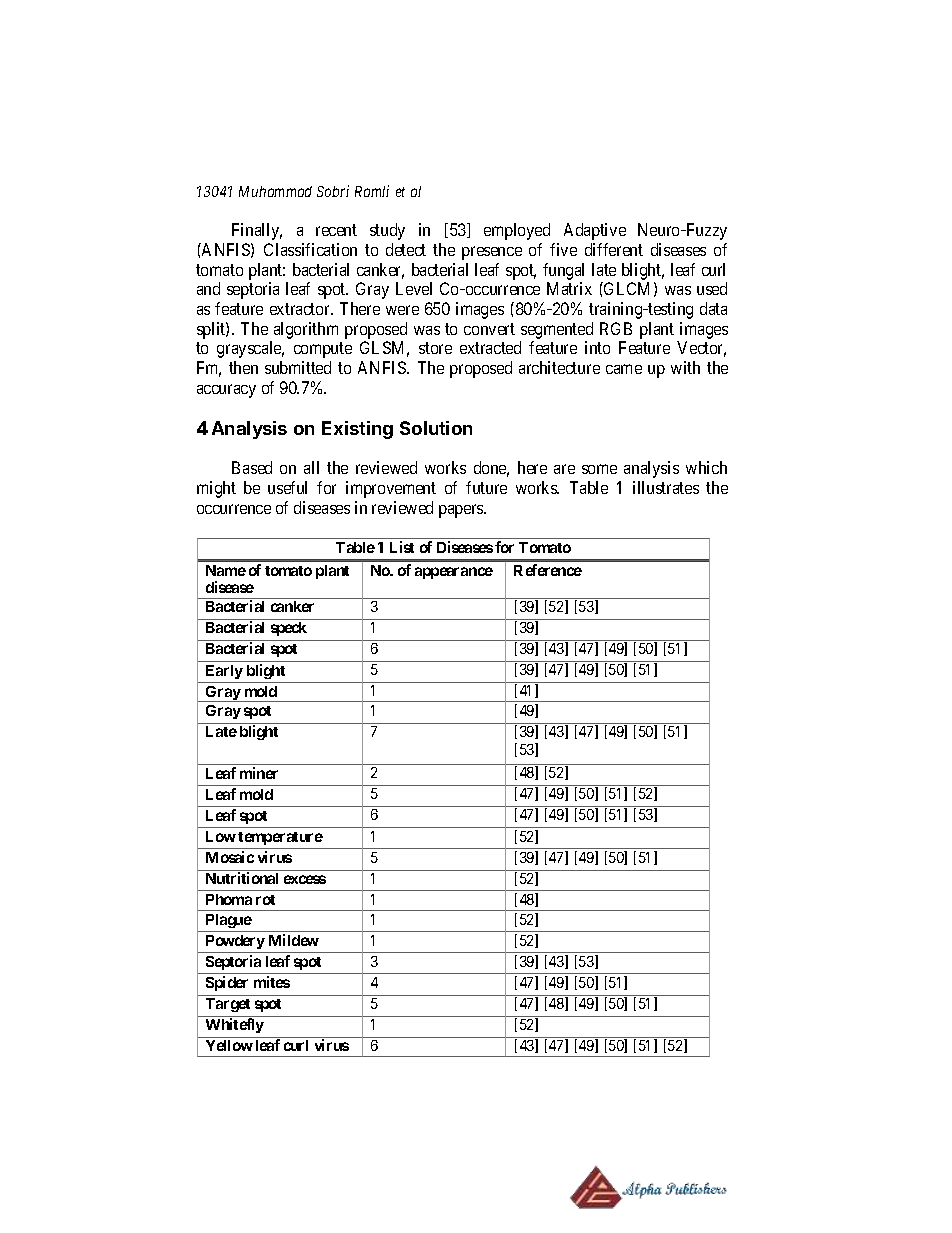 This document has width=952, height=1233. I want to click on temperature, so click(280, 838).
